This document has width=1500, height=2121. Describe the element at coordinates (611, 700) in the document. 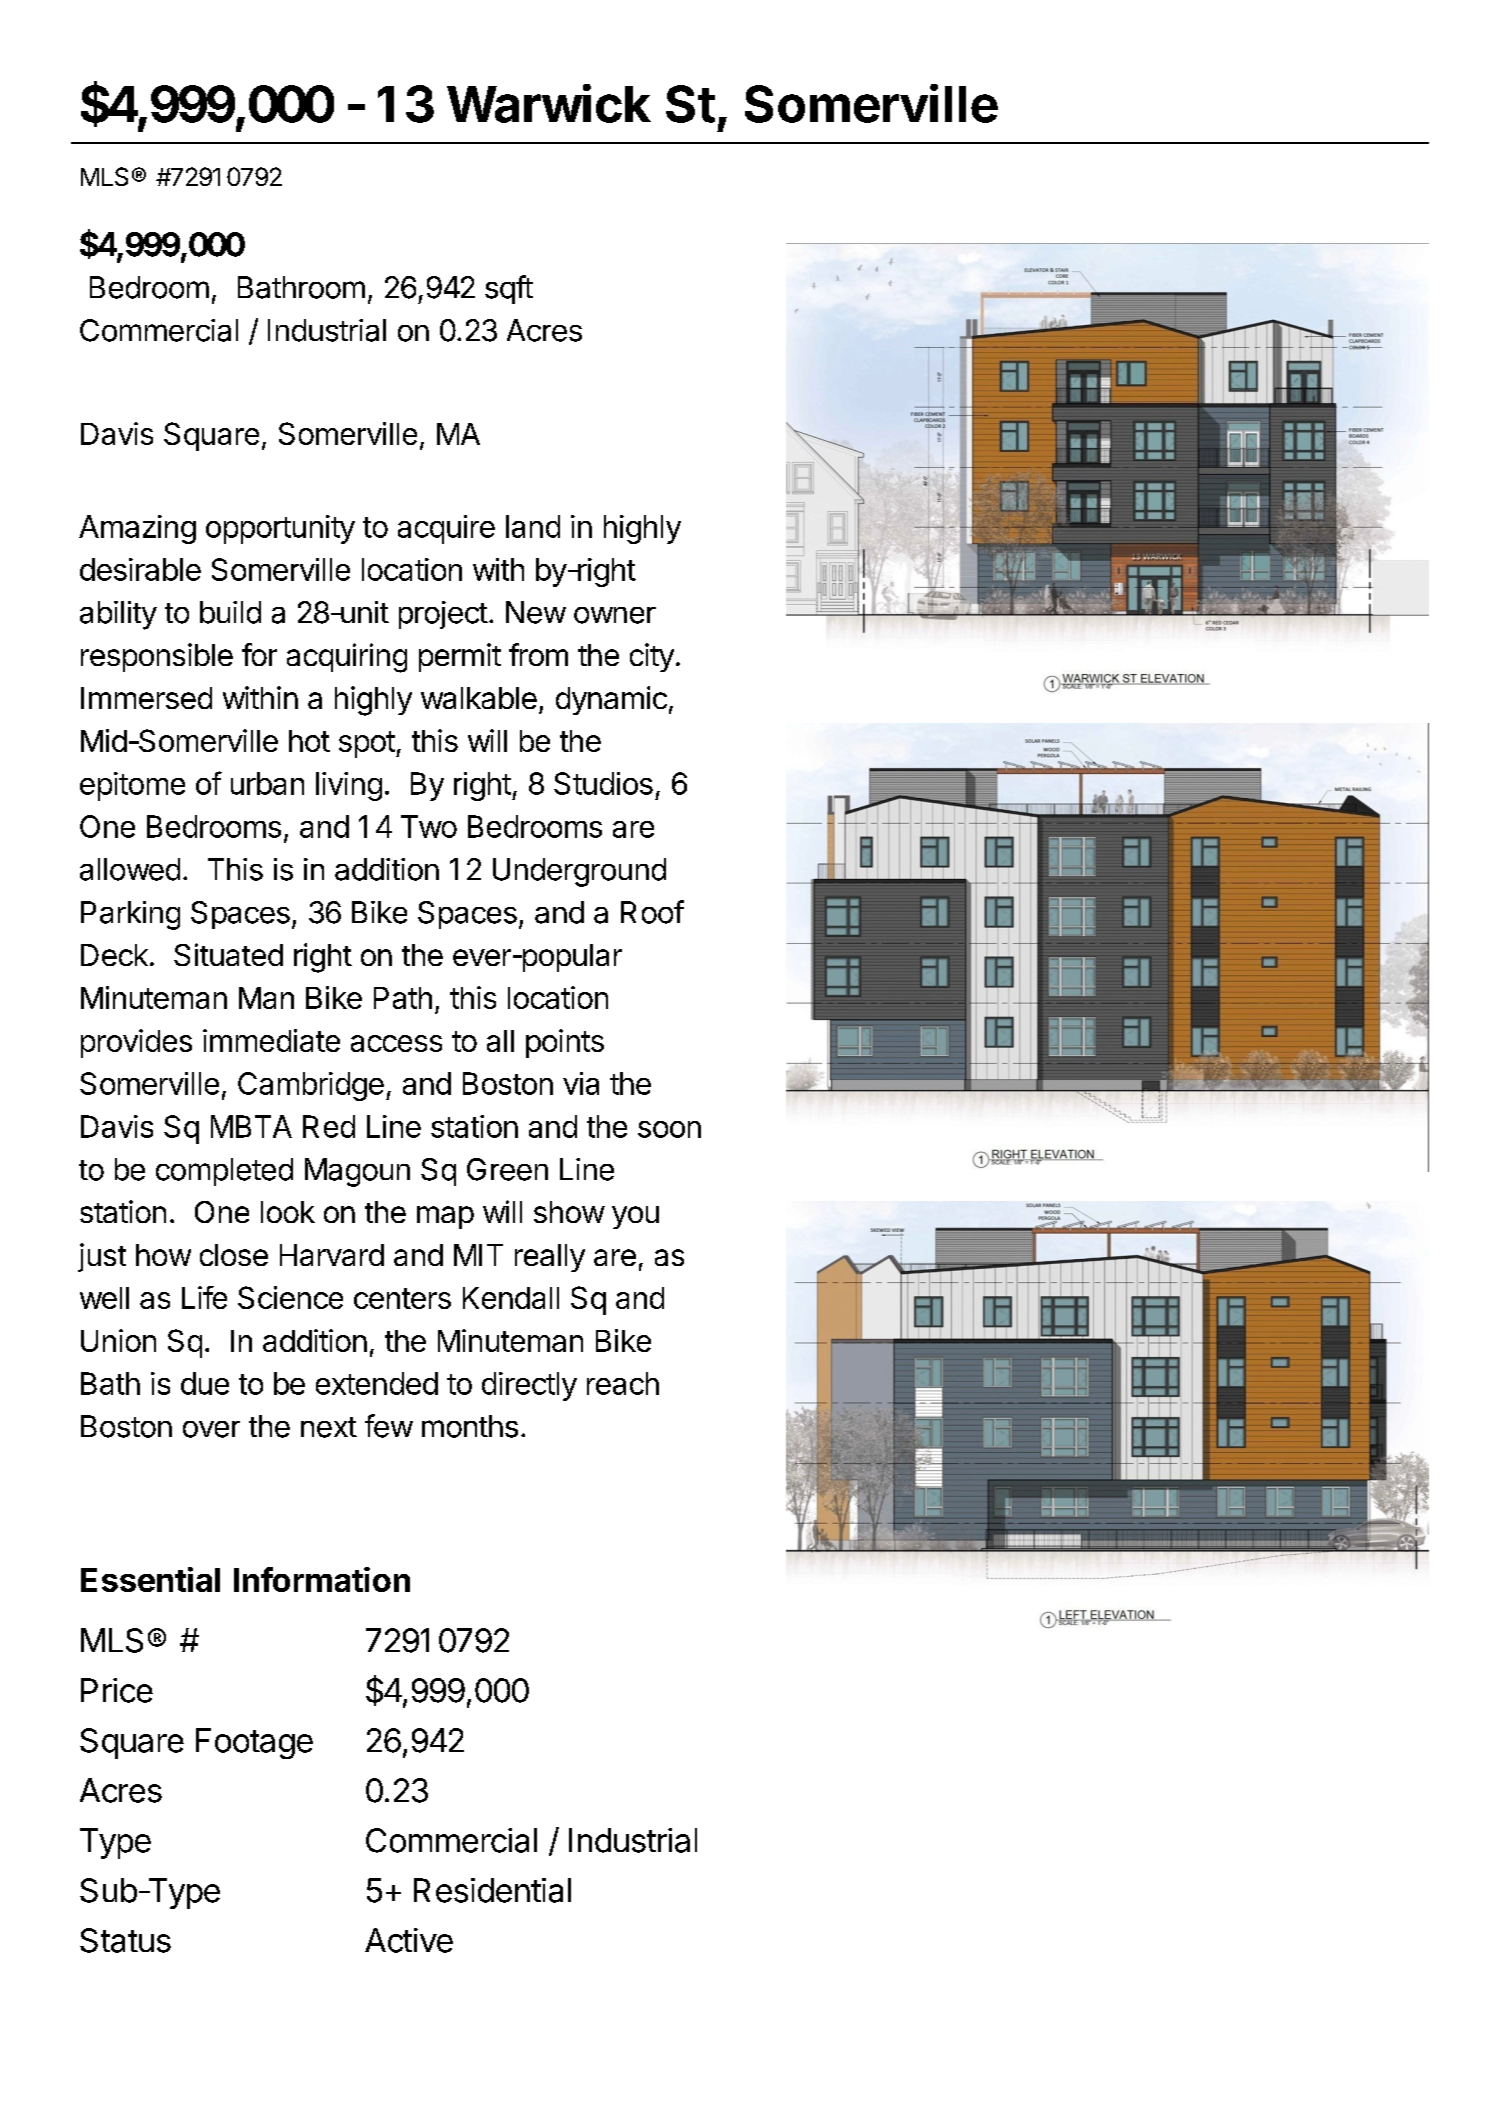

I see `dynamic` at that location.
